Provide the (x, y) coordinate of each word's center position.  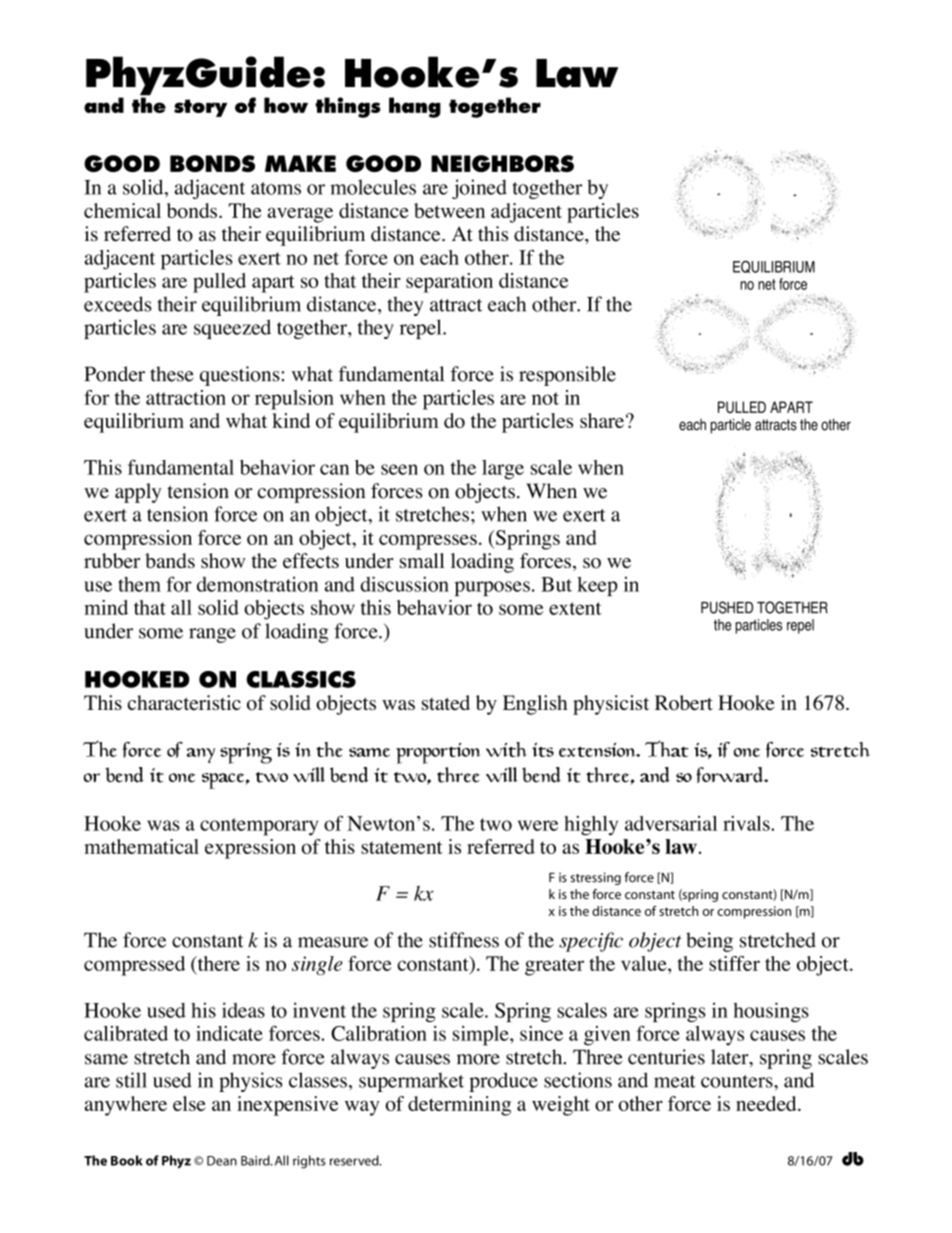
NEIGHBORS (502, 163)
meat (674, 1081)
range (212, 635)
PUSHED (727, 607)
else (189, 1103)
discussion (404, 584)
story (200, 108)
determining (459, 1106)
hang (415, 107)
